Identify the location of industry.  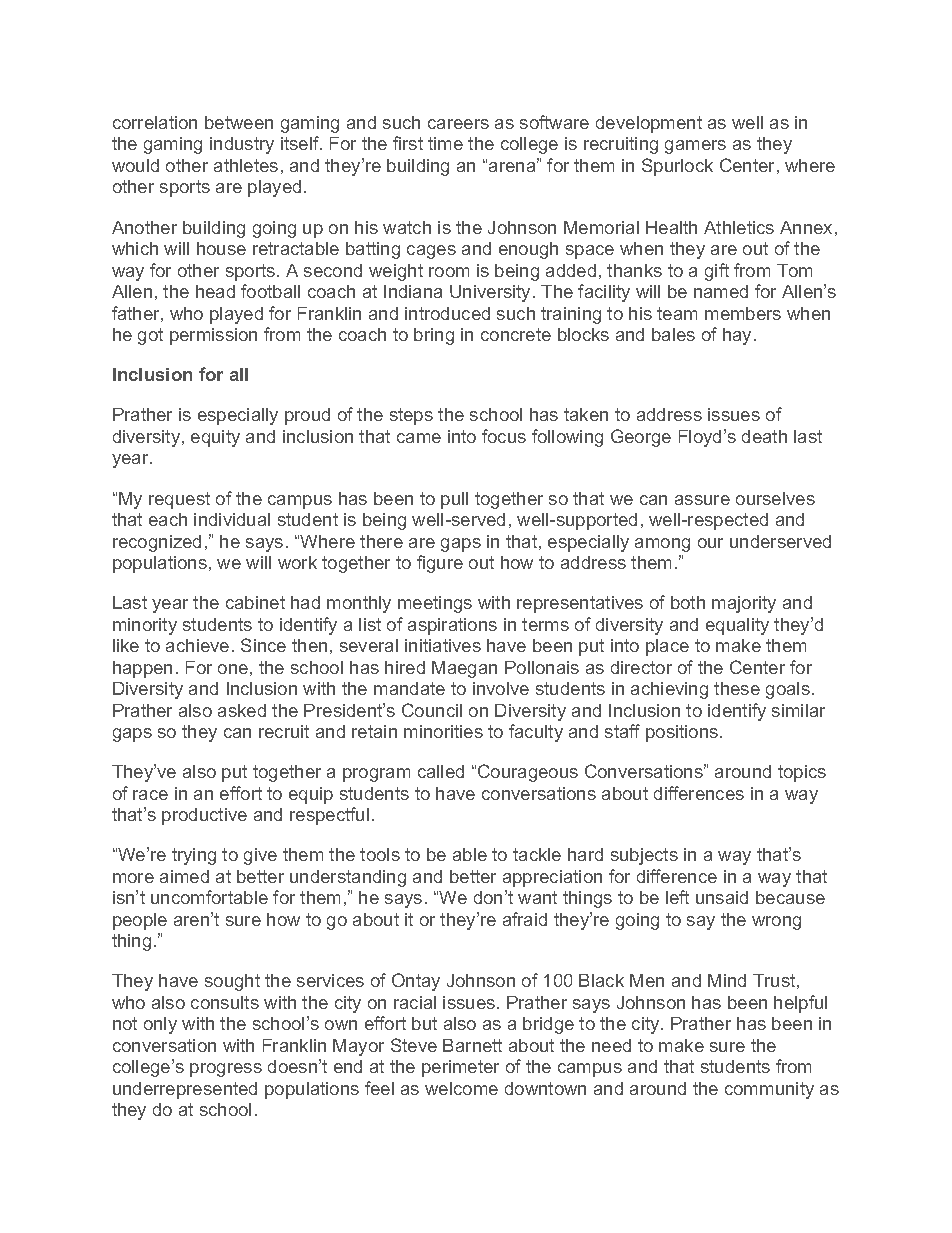
(242, 145).
